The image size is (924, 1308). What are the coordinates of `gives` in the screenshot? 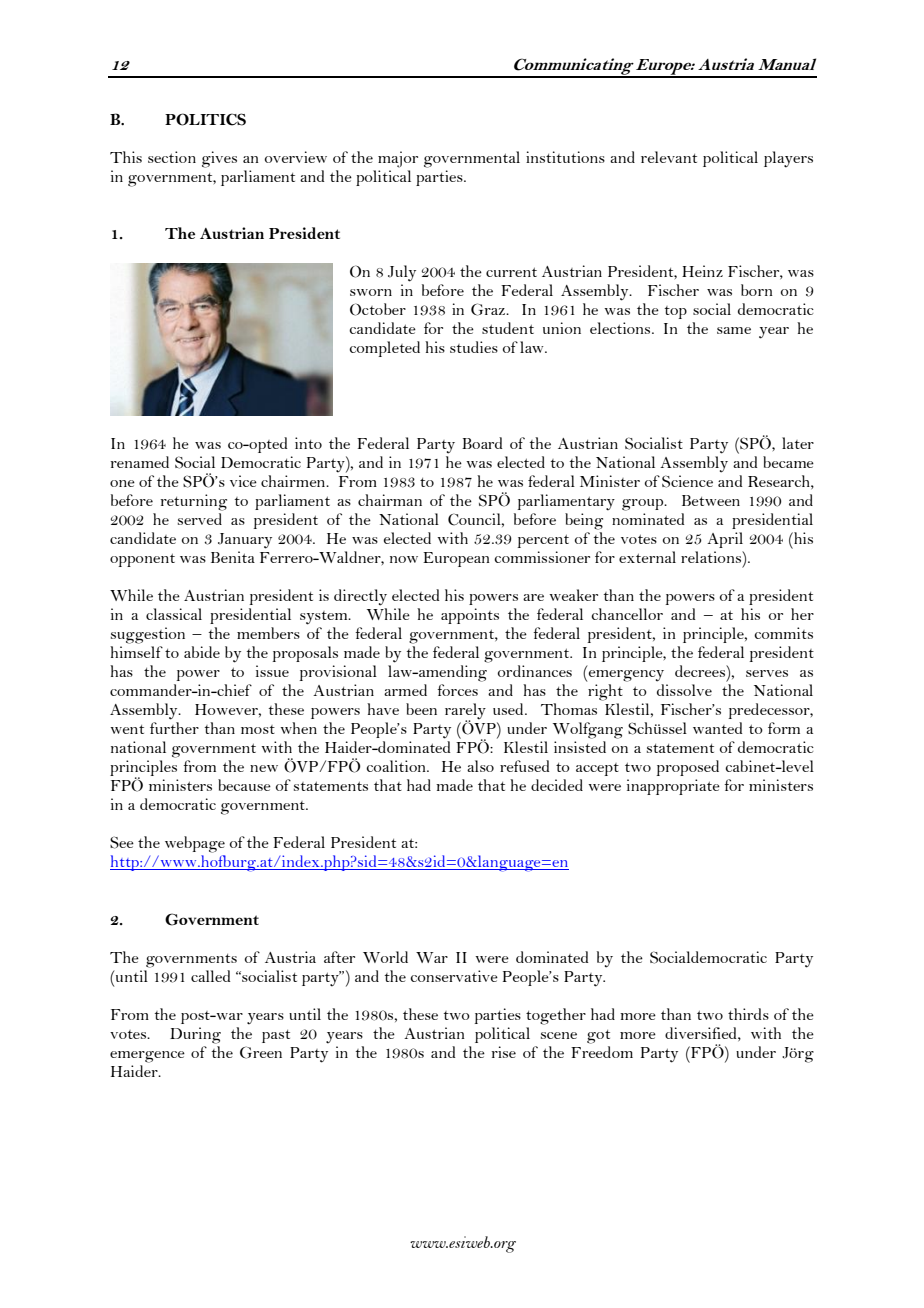 It's located at (219, 159).
